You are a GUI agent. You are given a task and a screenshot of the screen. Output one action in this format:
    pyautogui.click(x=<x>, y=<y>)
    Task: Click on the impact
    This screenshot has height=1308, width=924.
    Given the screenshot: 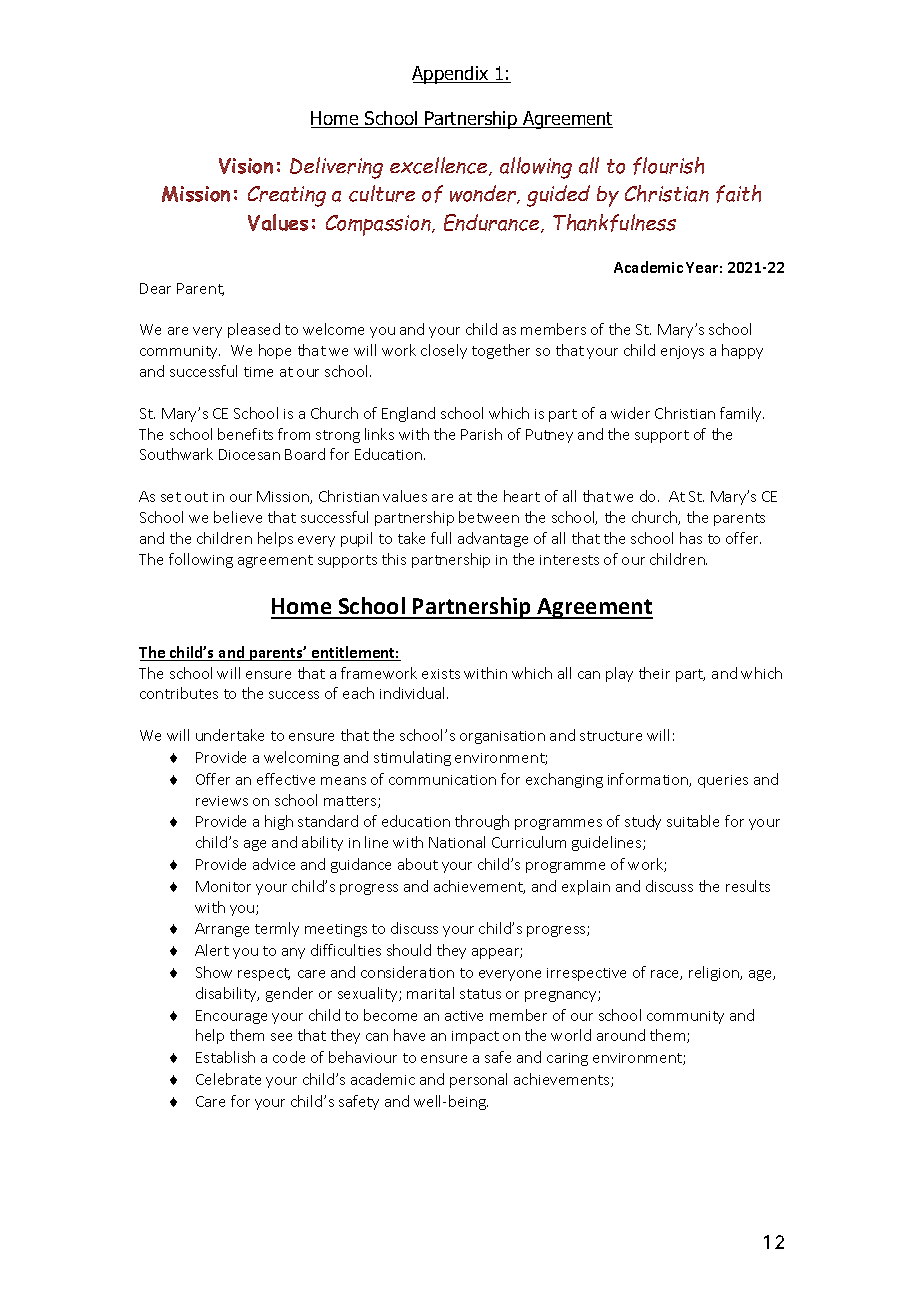 What is the action you would take?
    pyautogui.click(x=475, y=1037)
